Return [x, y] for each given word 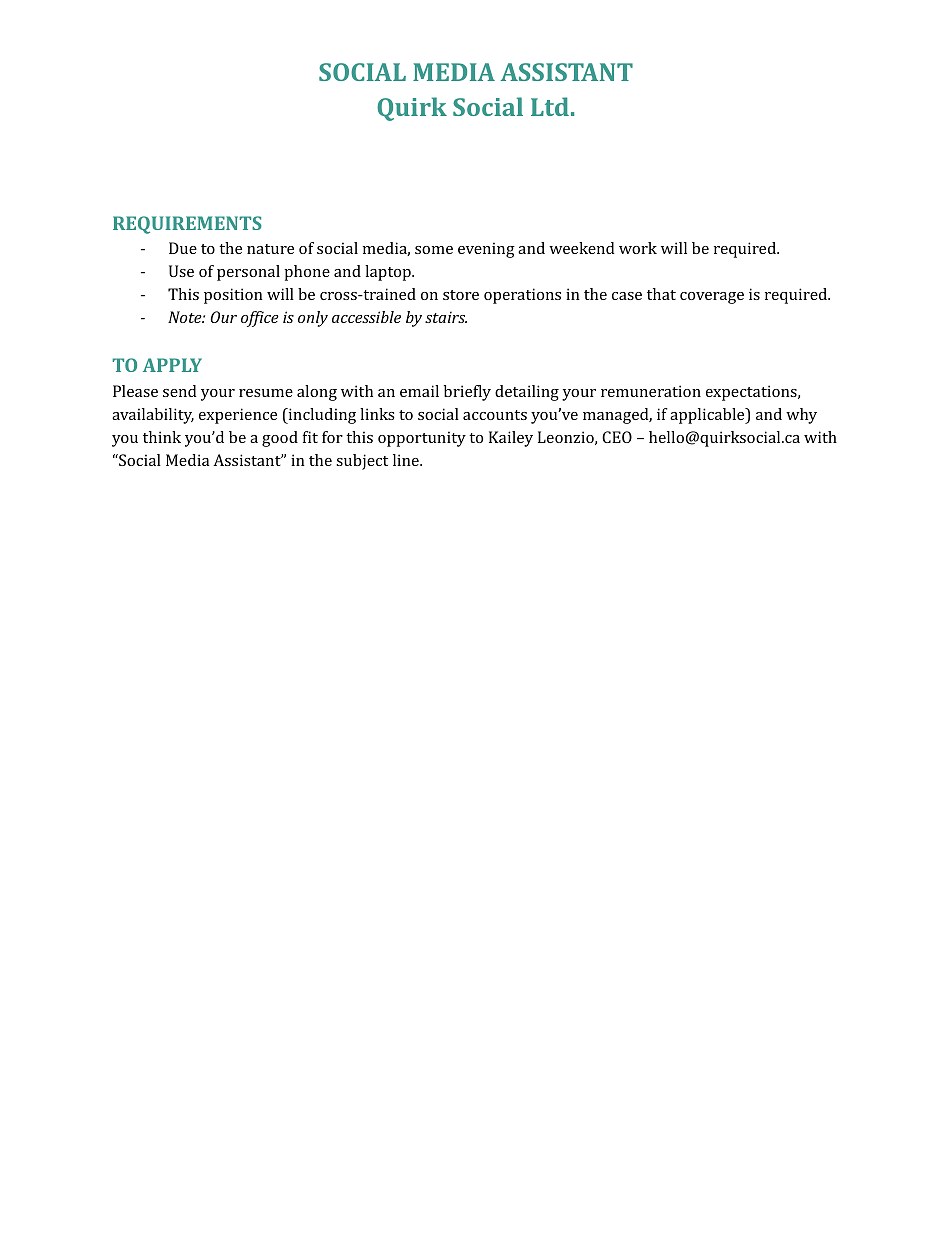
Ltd [550, 106]
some [434, 250]
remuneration [651, 391]
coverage [712, 298]
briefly [467, 393]
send [180, 391]
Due [183, 248]
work [638, 248]
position [233, 296]
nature [270, 249]
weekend [582, 248]
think [162, 437]
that [661, 294]
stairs [446, 317]
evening [486, 250]
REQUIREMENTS [187, 225]
